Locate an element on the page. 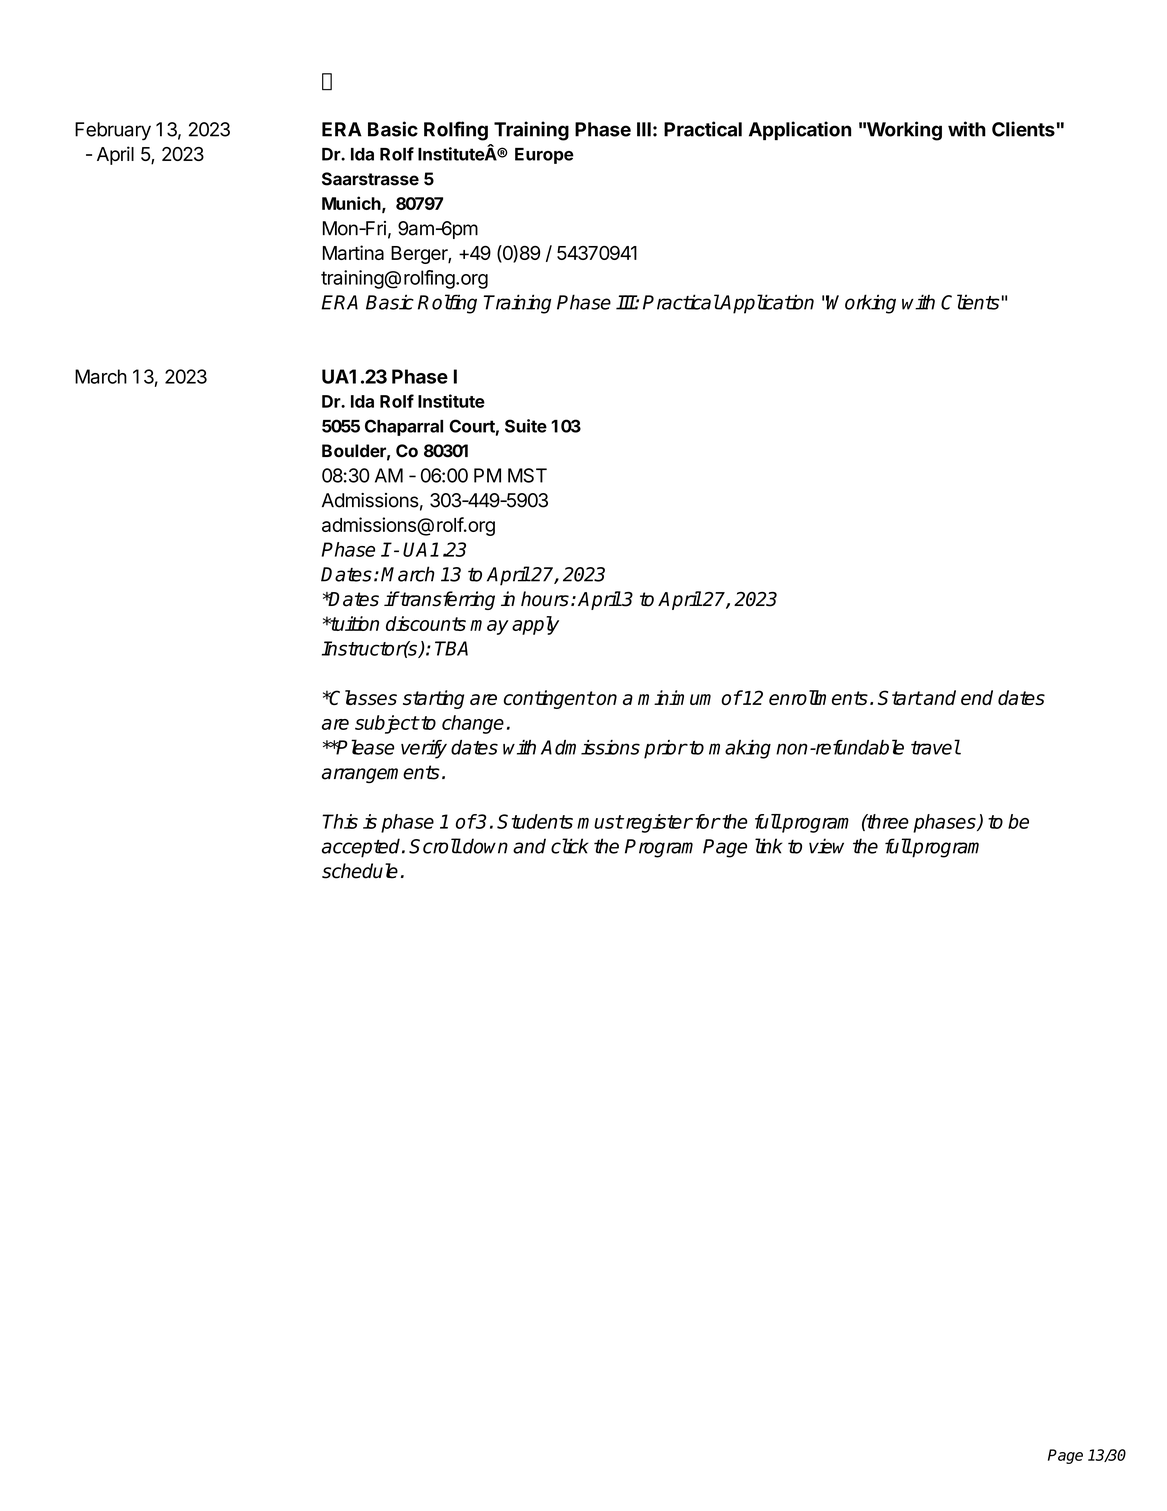 The width and height of the document is (1167, 1511). Suite is located at coordinates (526, 426).
